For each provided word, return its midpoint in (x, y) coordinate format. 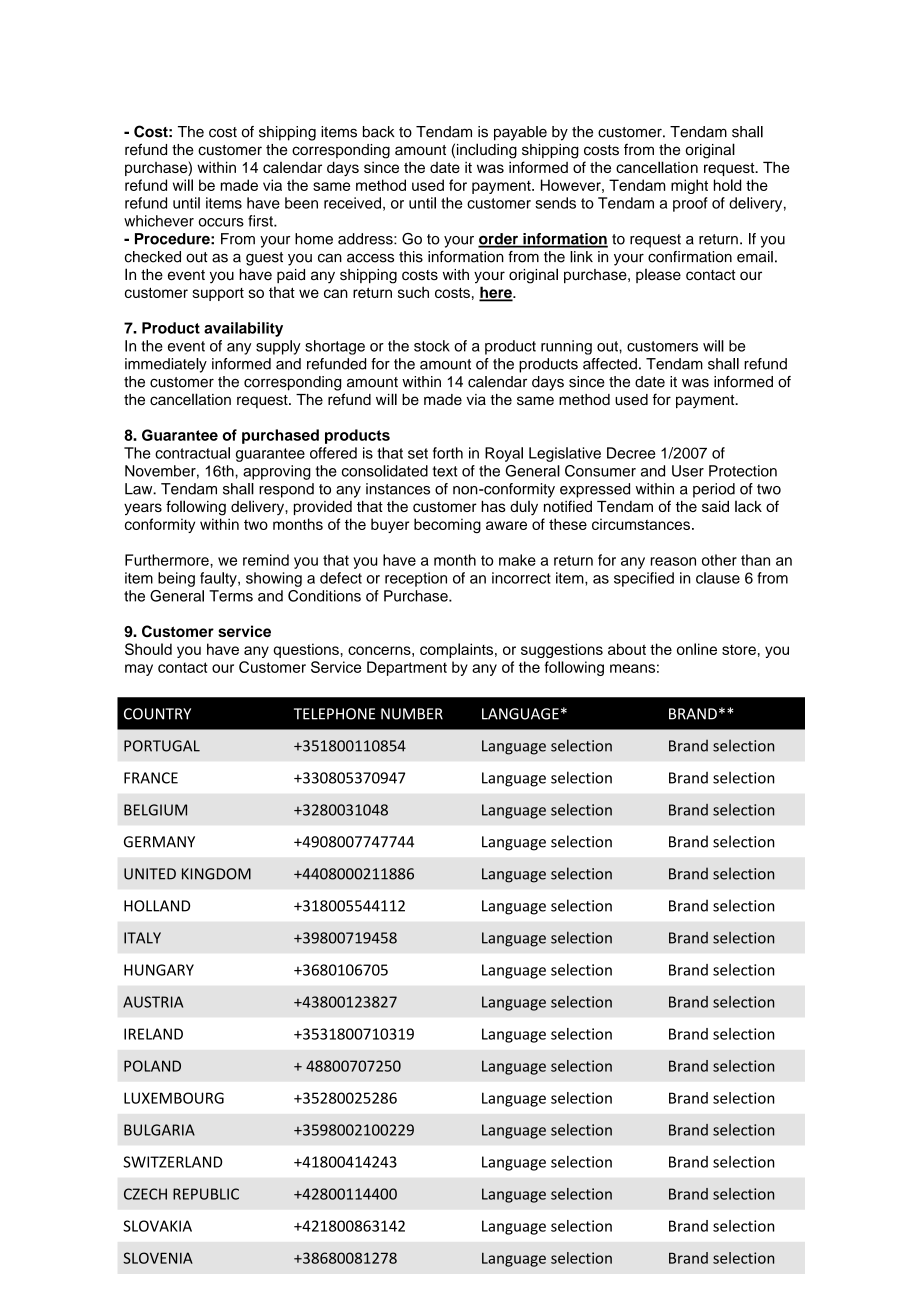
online (697, 649)
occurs (221, 222)
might (689, 186)
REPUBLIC (206, 1194)
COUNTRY (157, 714)
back (379, 132)
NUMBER (412, 714)
